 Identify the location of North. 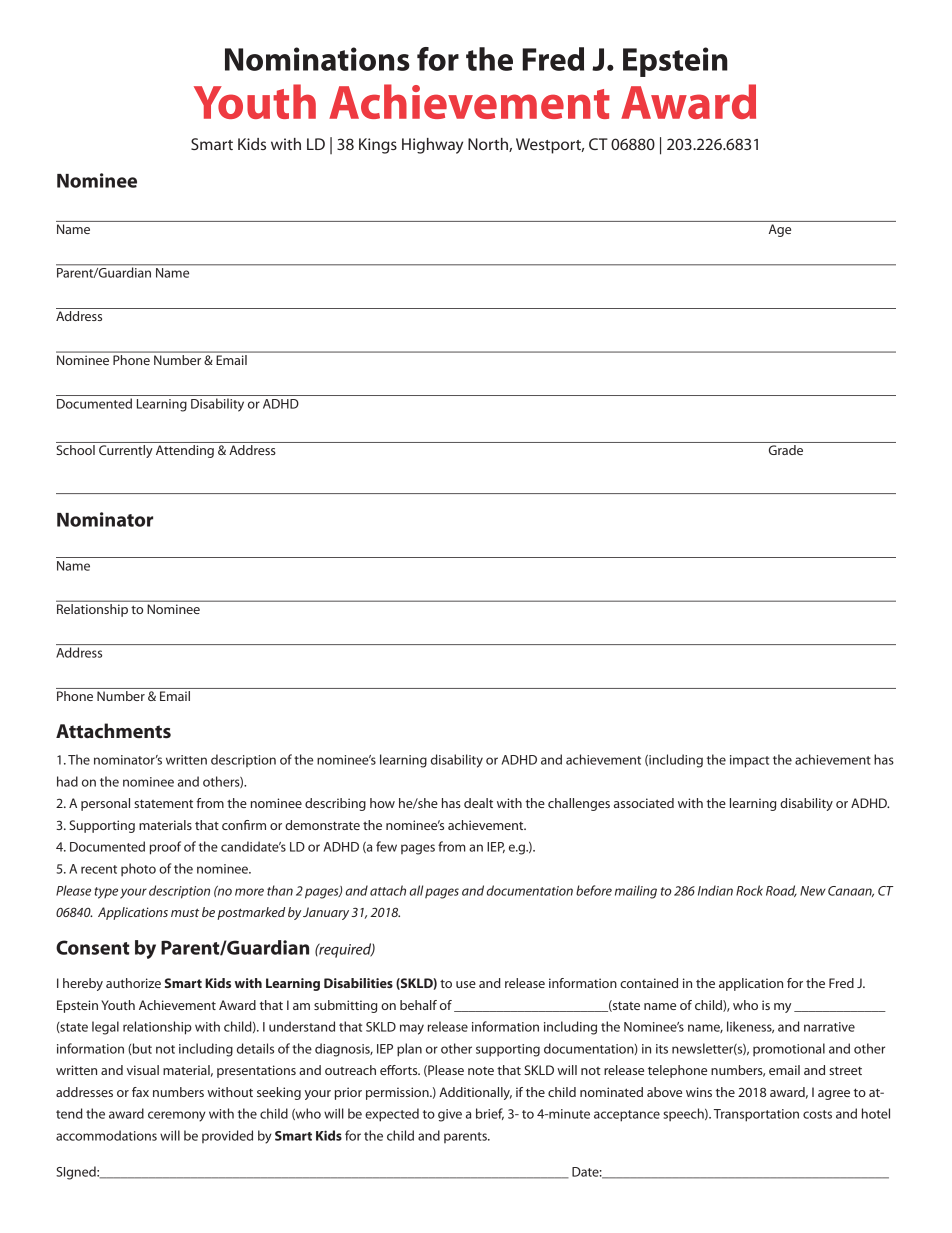
(489, 145).
